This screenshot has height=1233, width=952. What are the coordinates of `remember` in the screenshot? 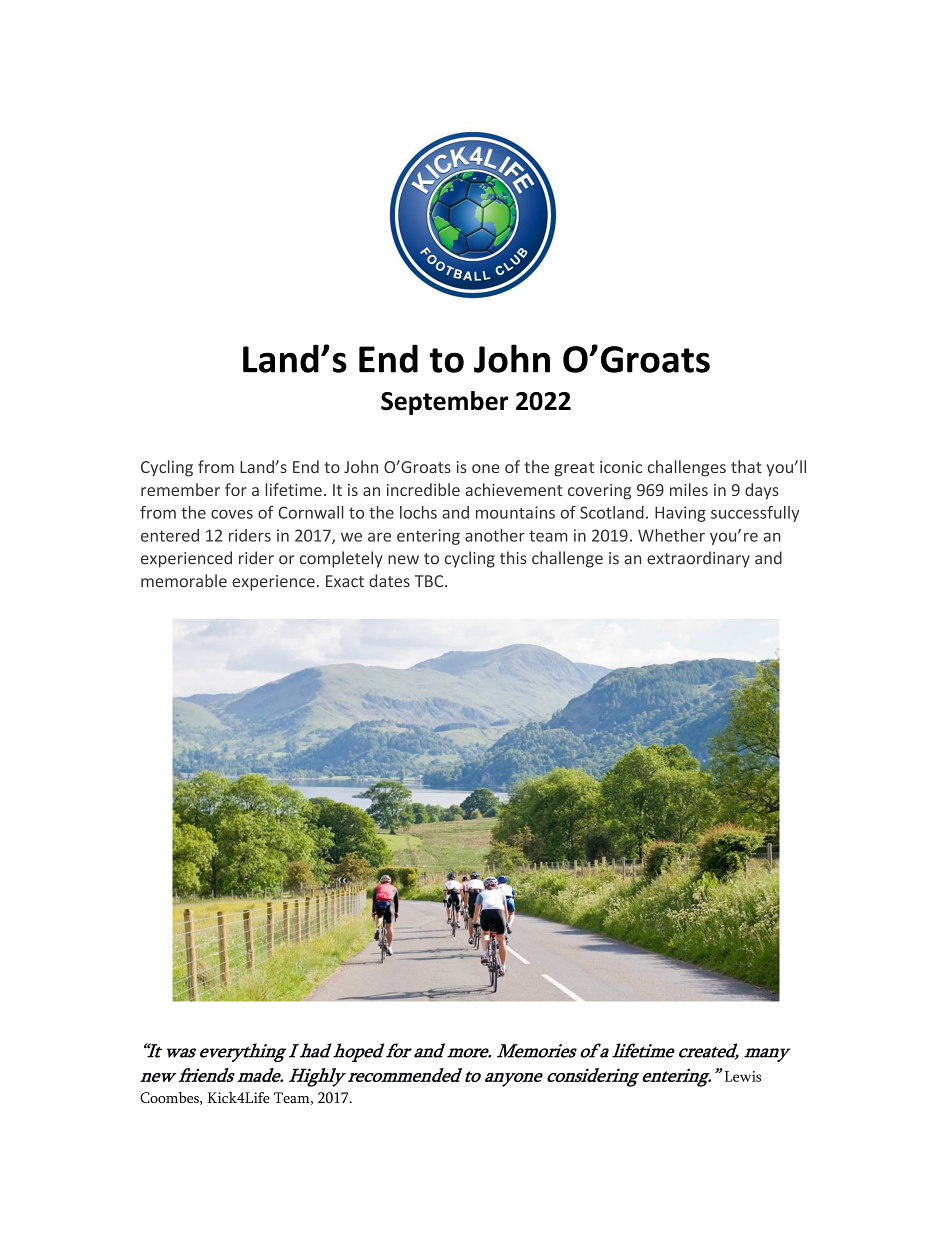 It's located at (180, 489).
